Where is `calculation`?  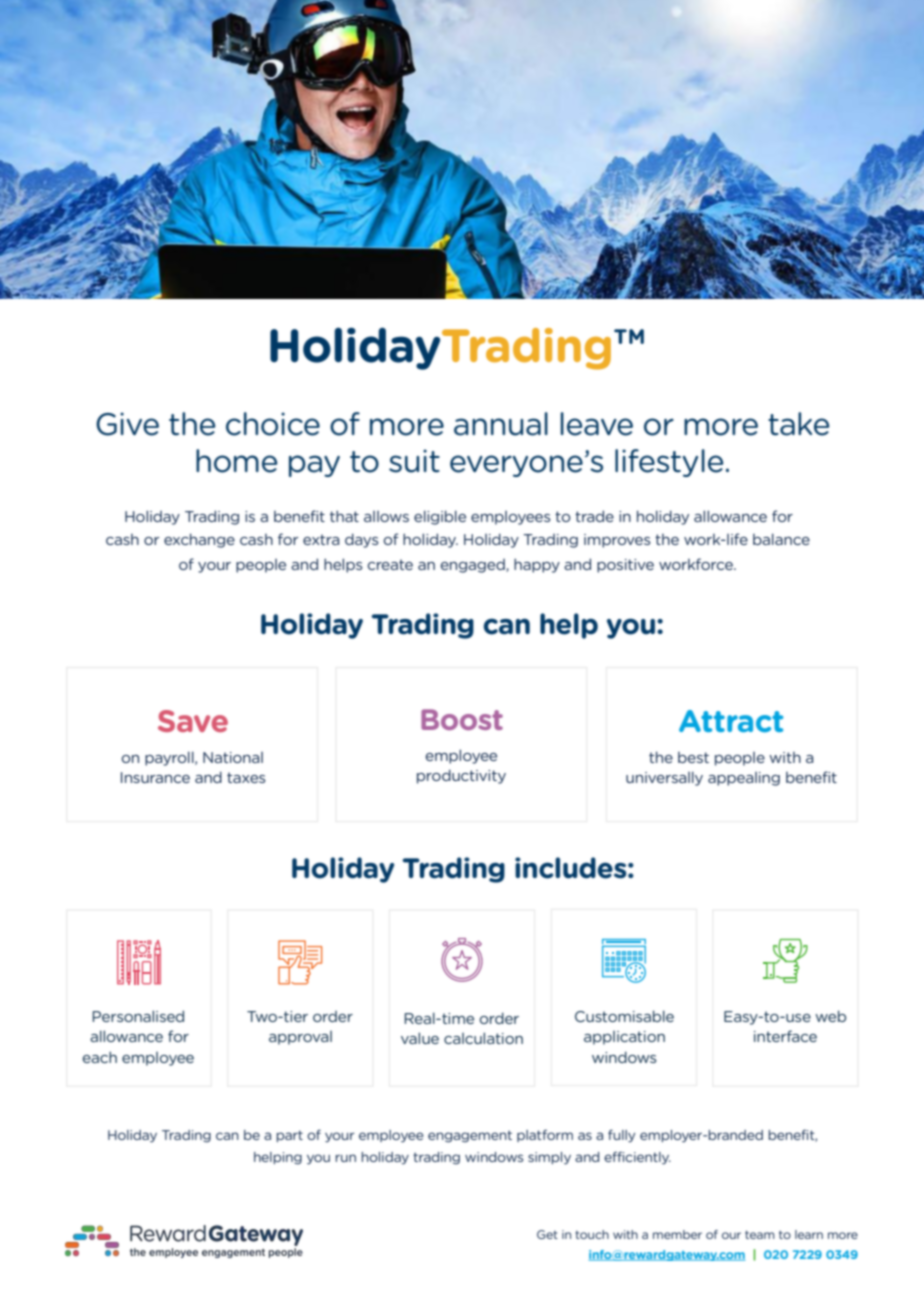
calculation is located at coordinates (483, 1038).
